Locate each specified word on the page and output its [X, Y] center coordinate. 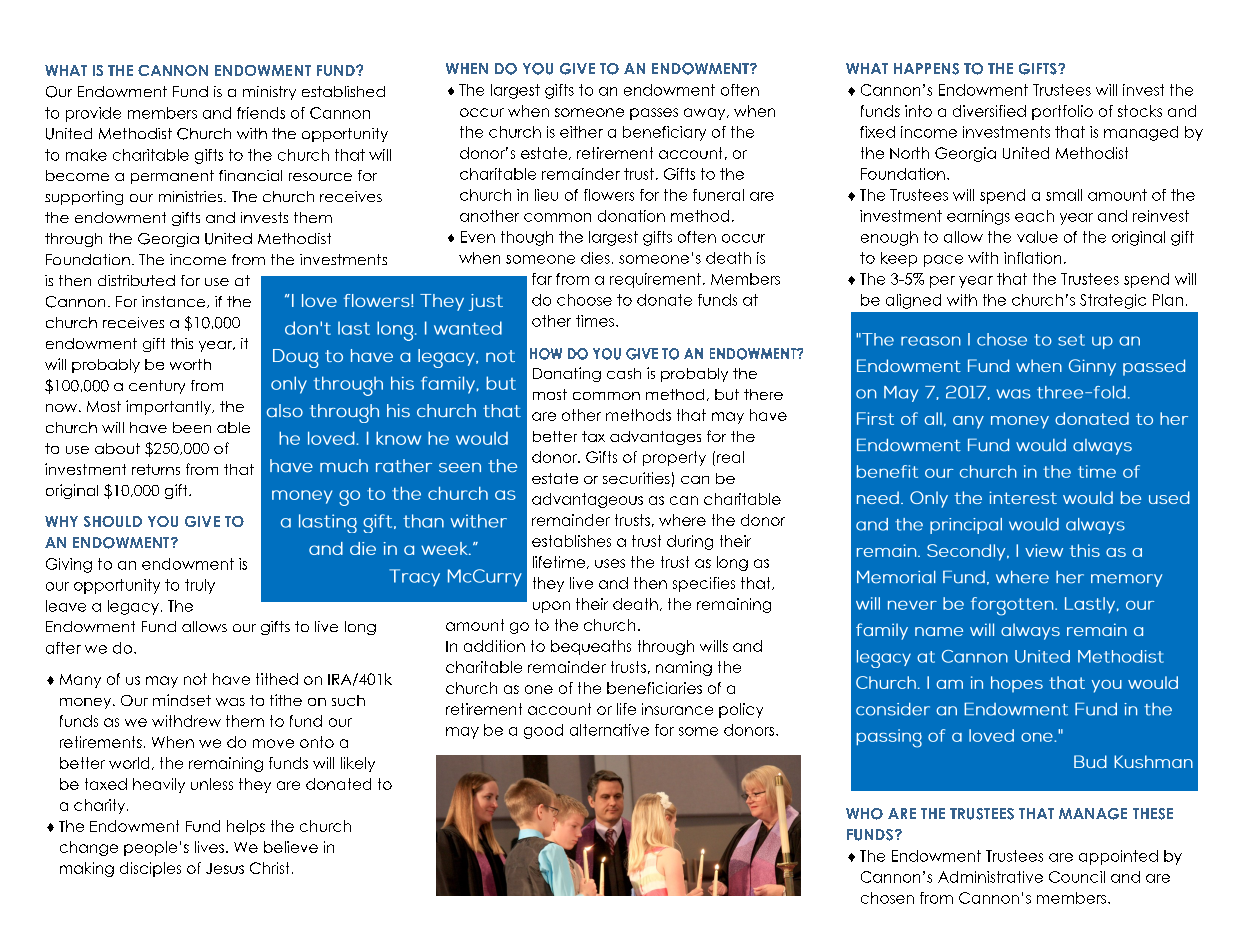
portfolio [1062, 112]
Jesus [225, 868]
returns [156, 469]
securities [636, 478]
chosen [887, 898]
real [729, 457]
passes [654, 114]
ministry [269, 93]
